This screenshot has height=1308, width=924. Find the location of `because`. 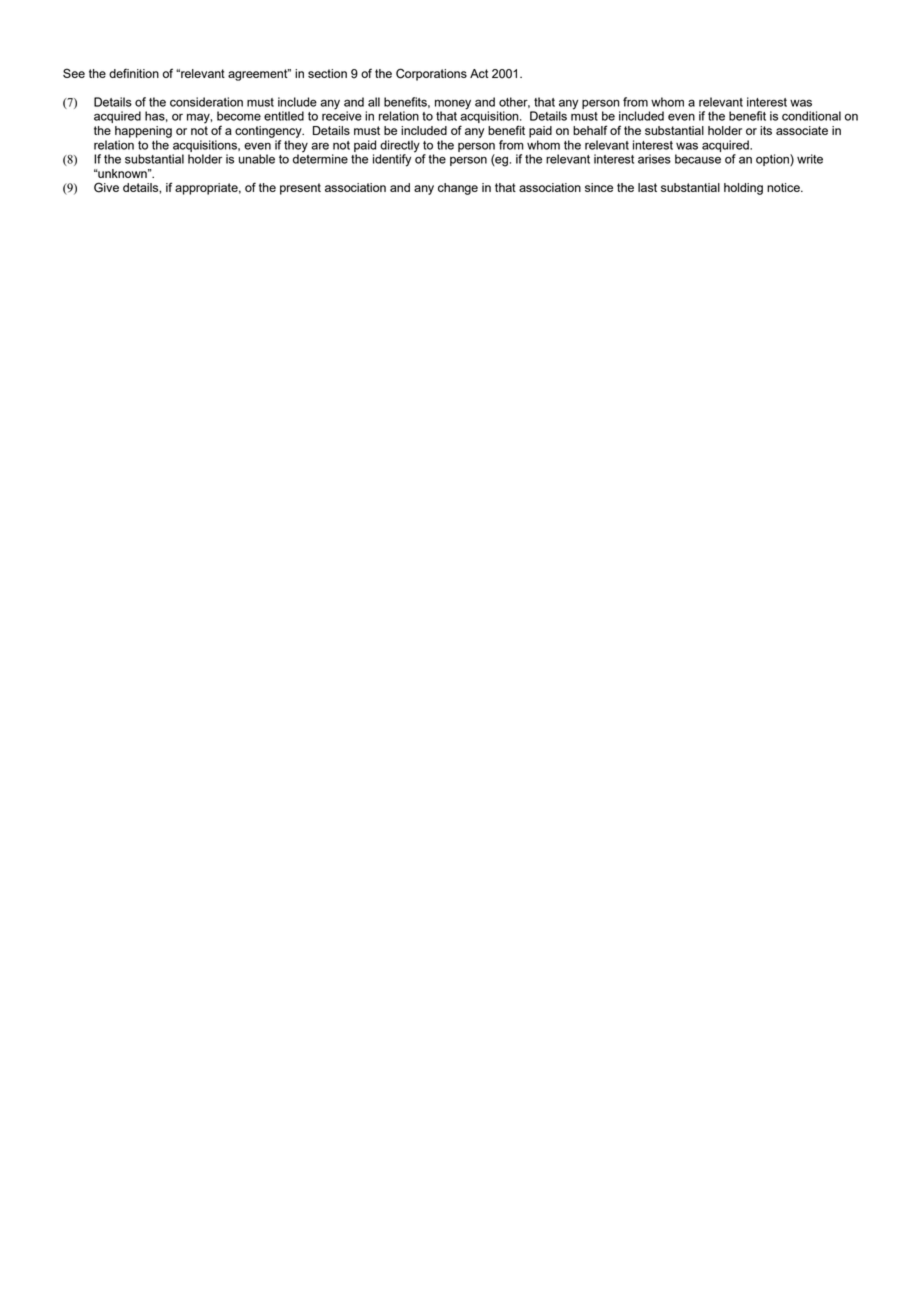

because is located at coordinates (698, 159).
